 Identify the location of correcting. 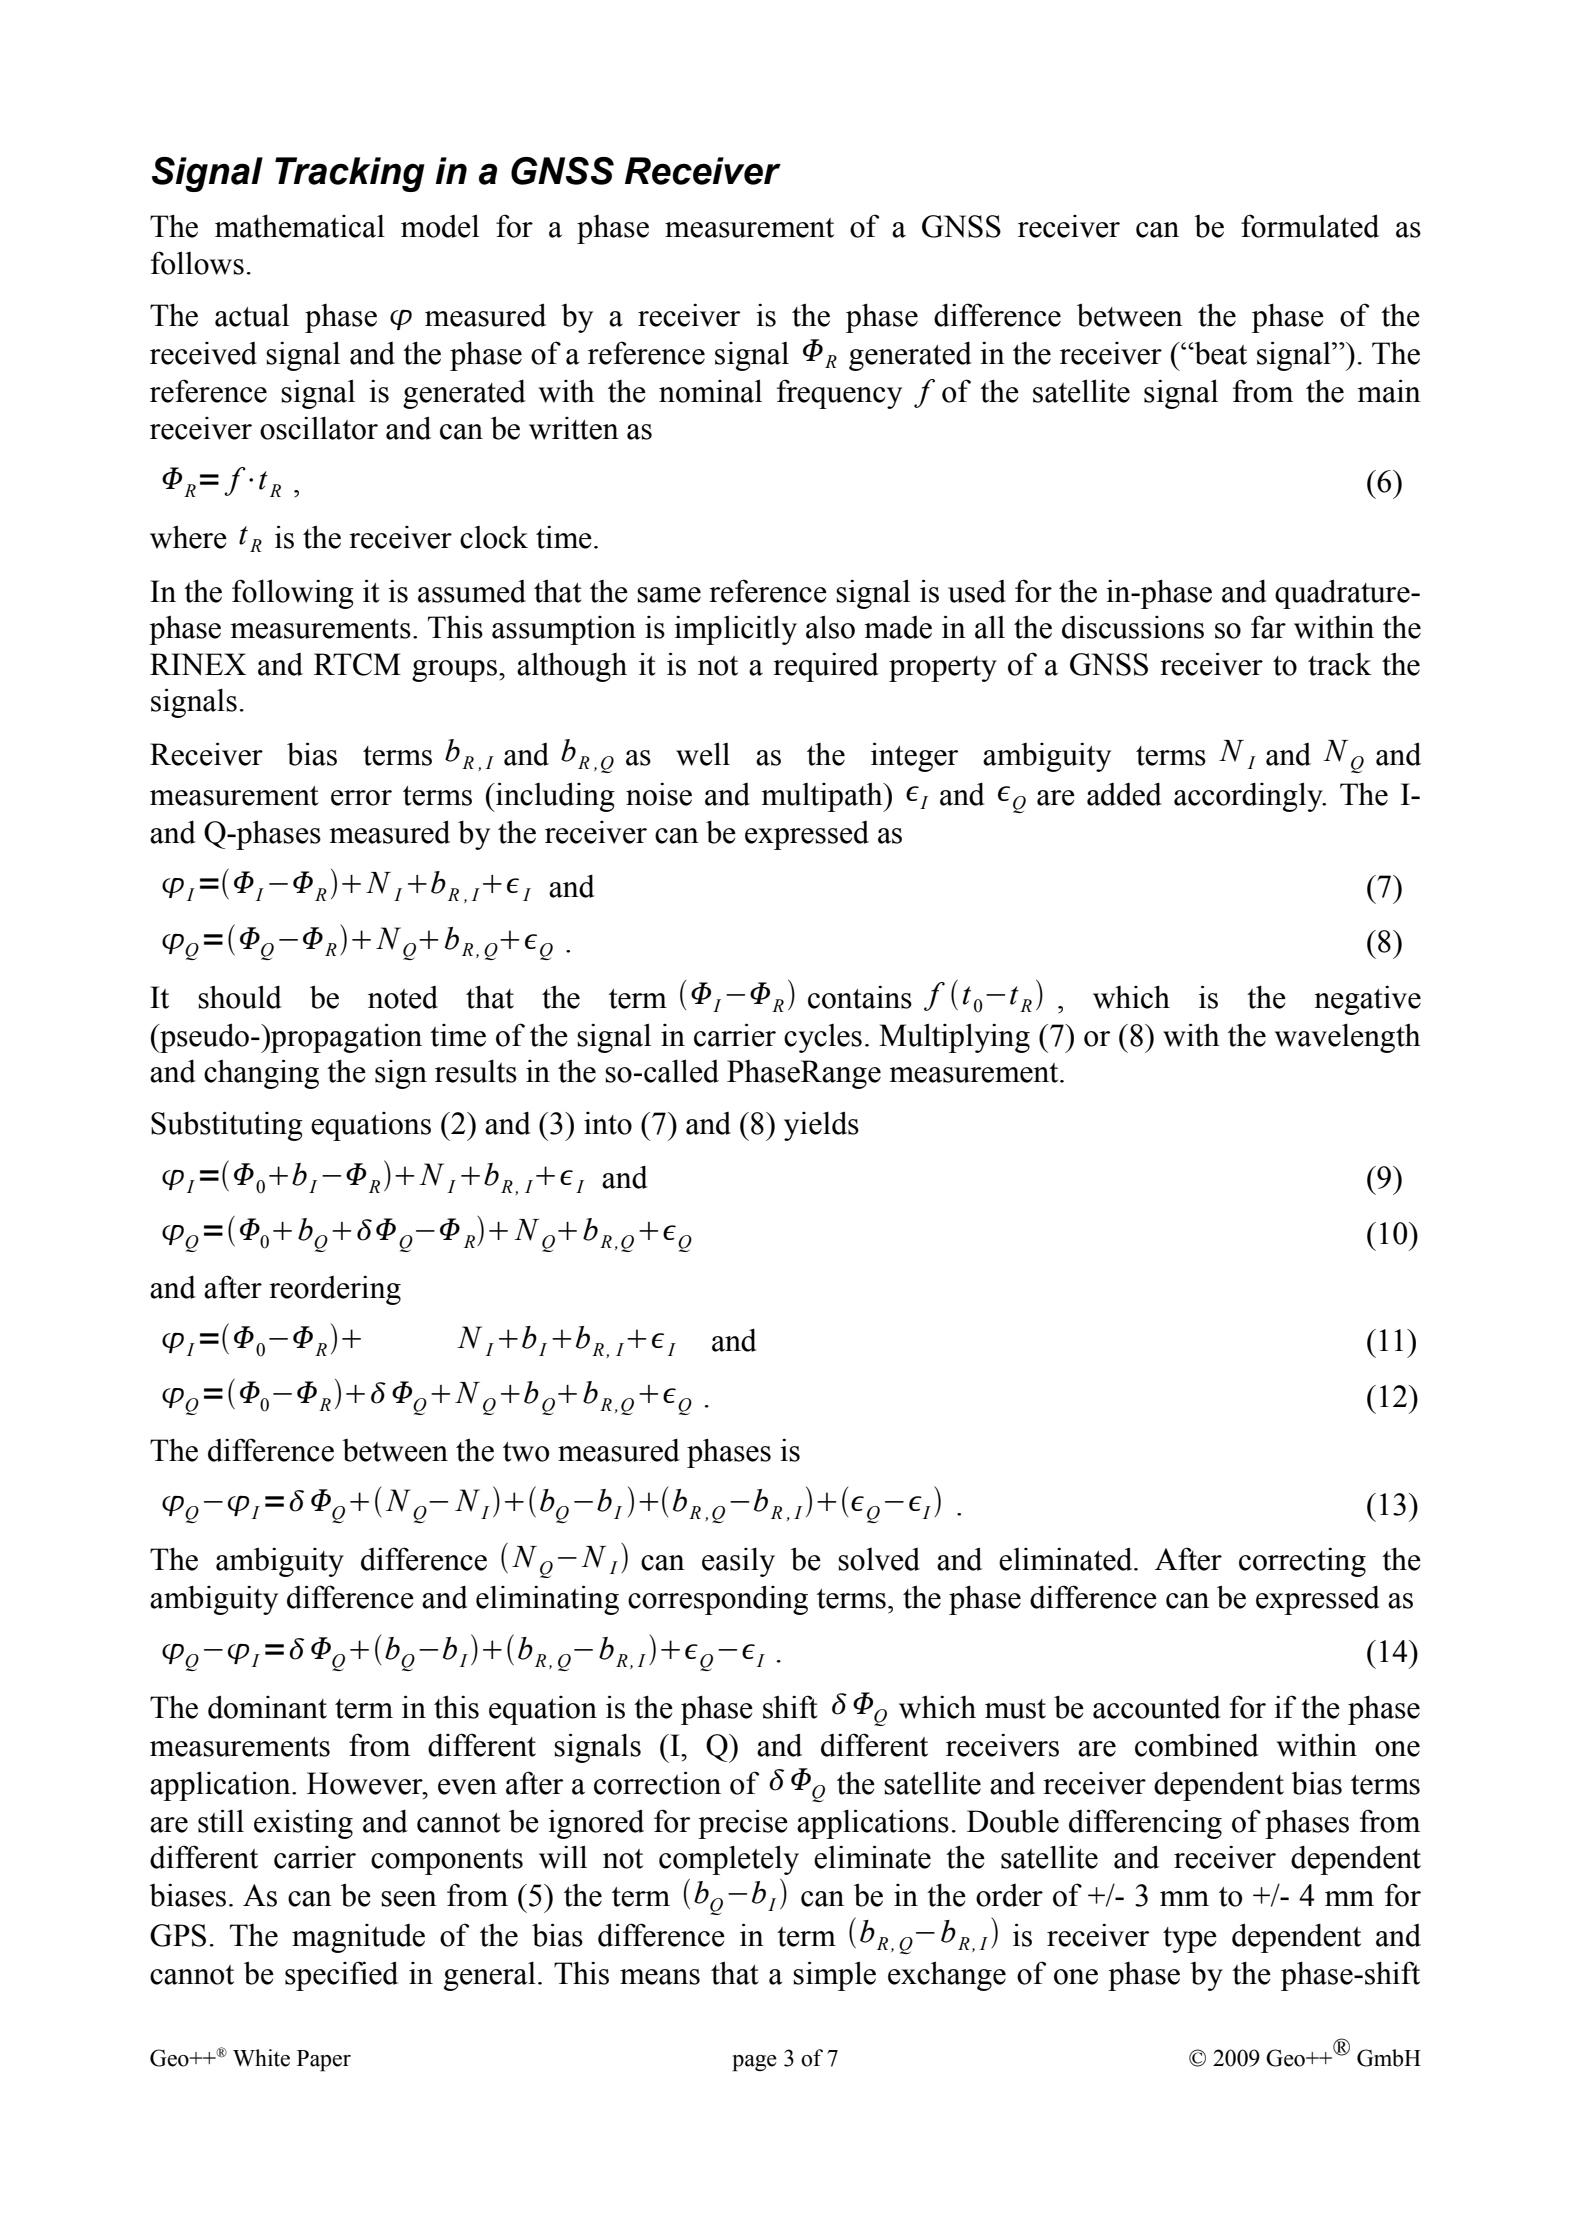
(1302, 1562).
